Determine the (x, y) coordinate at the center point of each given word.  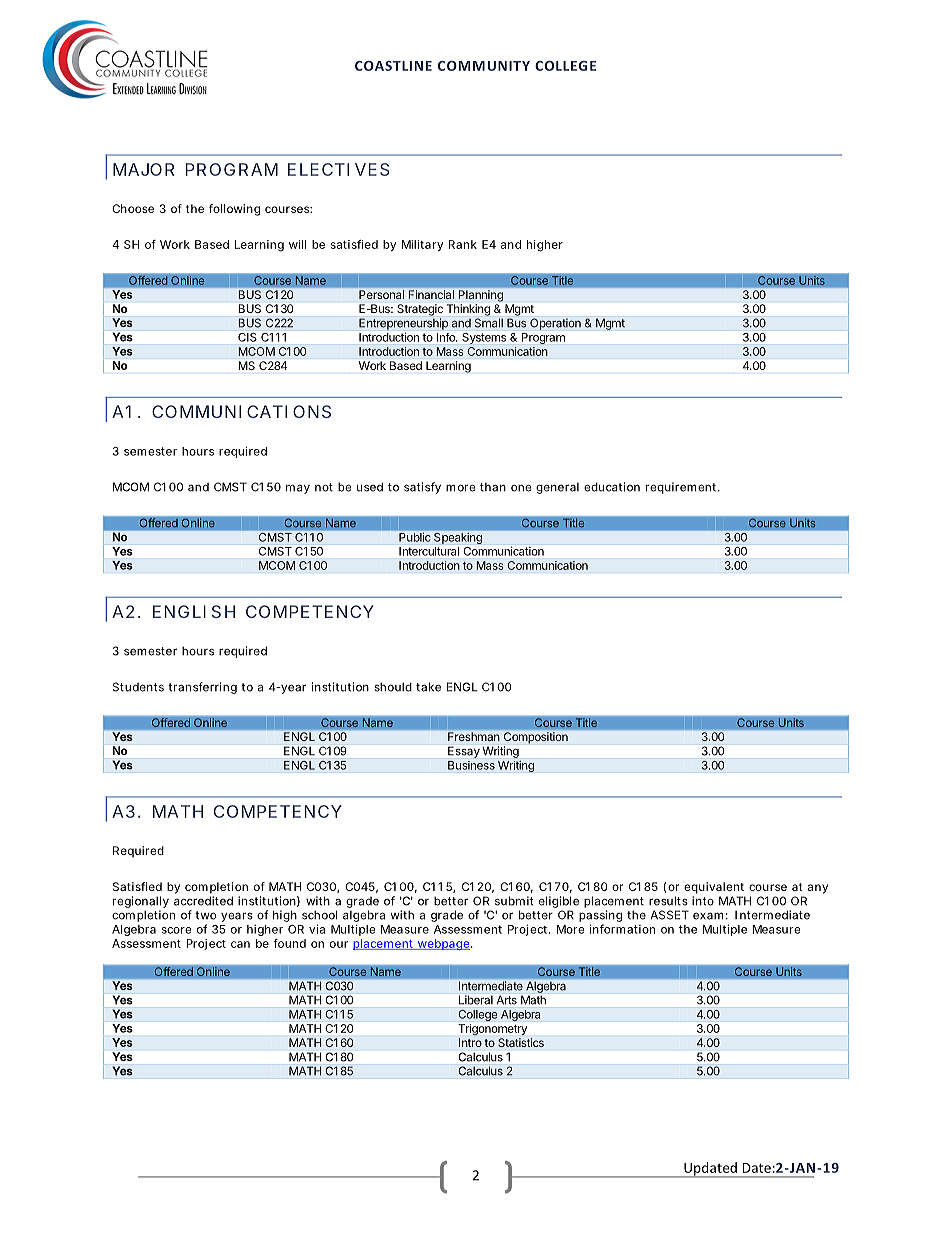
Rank (462, 244)
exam (708, 916)
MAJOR (143, 169)
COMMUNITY (484, 66)
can (240, 944)
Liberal (476, 1000)
